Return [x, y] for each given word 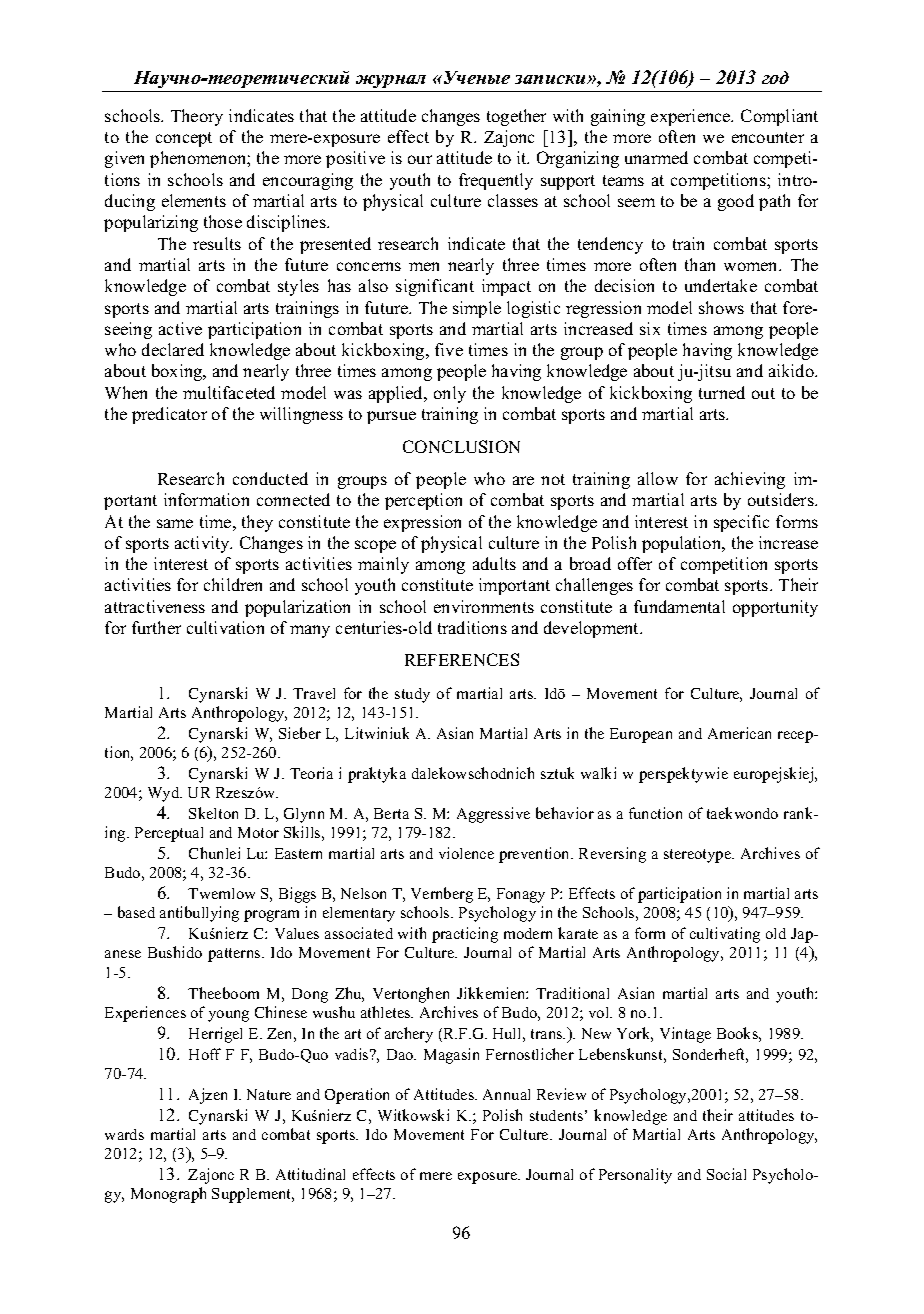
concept [184, 139]
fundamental [679, 606]
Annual [506, 1094]
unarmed [656, 157]
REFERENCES [462, 659]
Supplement [253, 1195]
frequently [496, 181]
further [156, 627]
